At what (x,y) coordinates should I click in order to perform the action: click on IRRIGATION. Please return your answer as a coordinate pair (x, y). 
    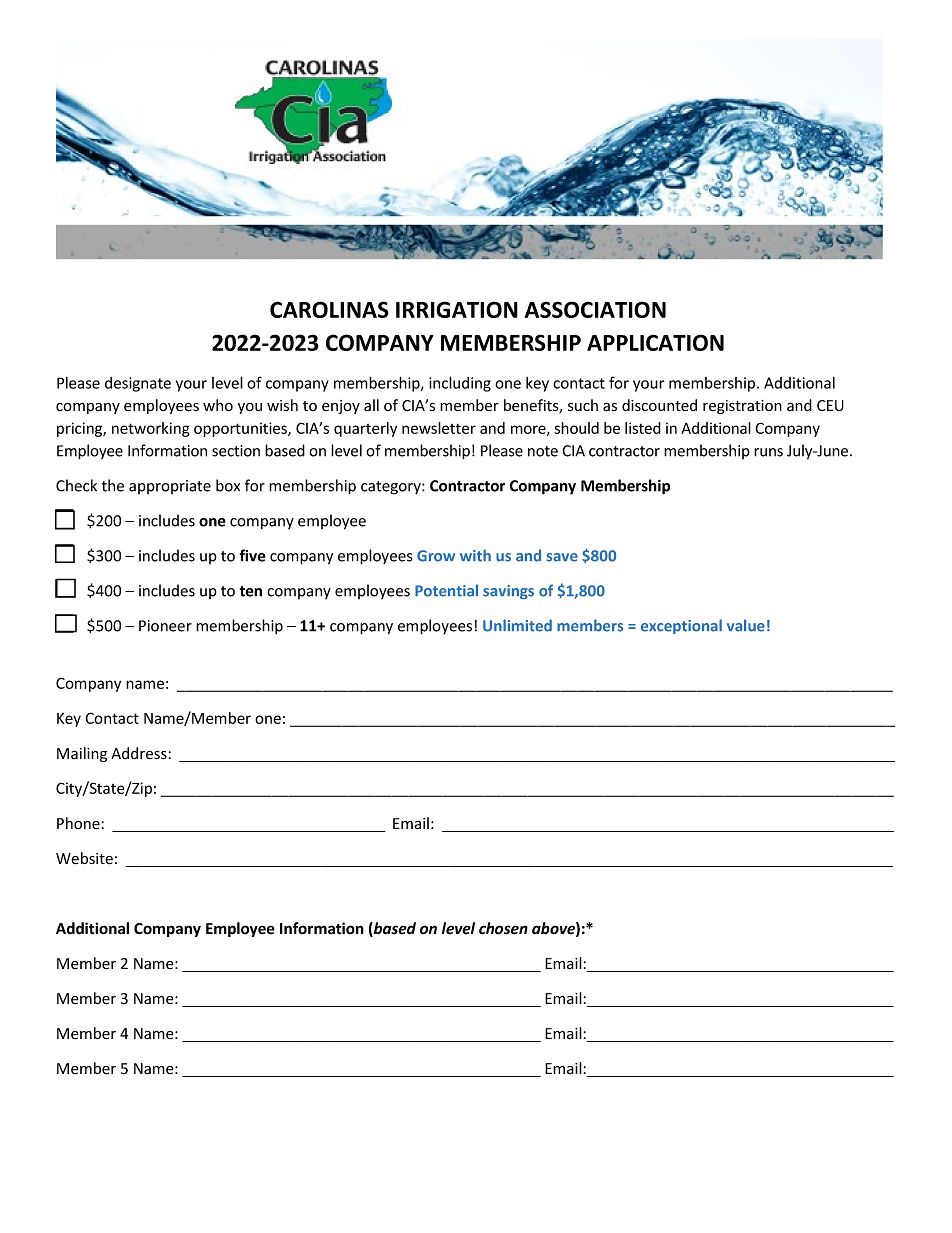
    Looking at the image, I should click on (457, 309).
